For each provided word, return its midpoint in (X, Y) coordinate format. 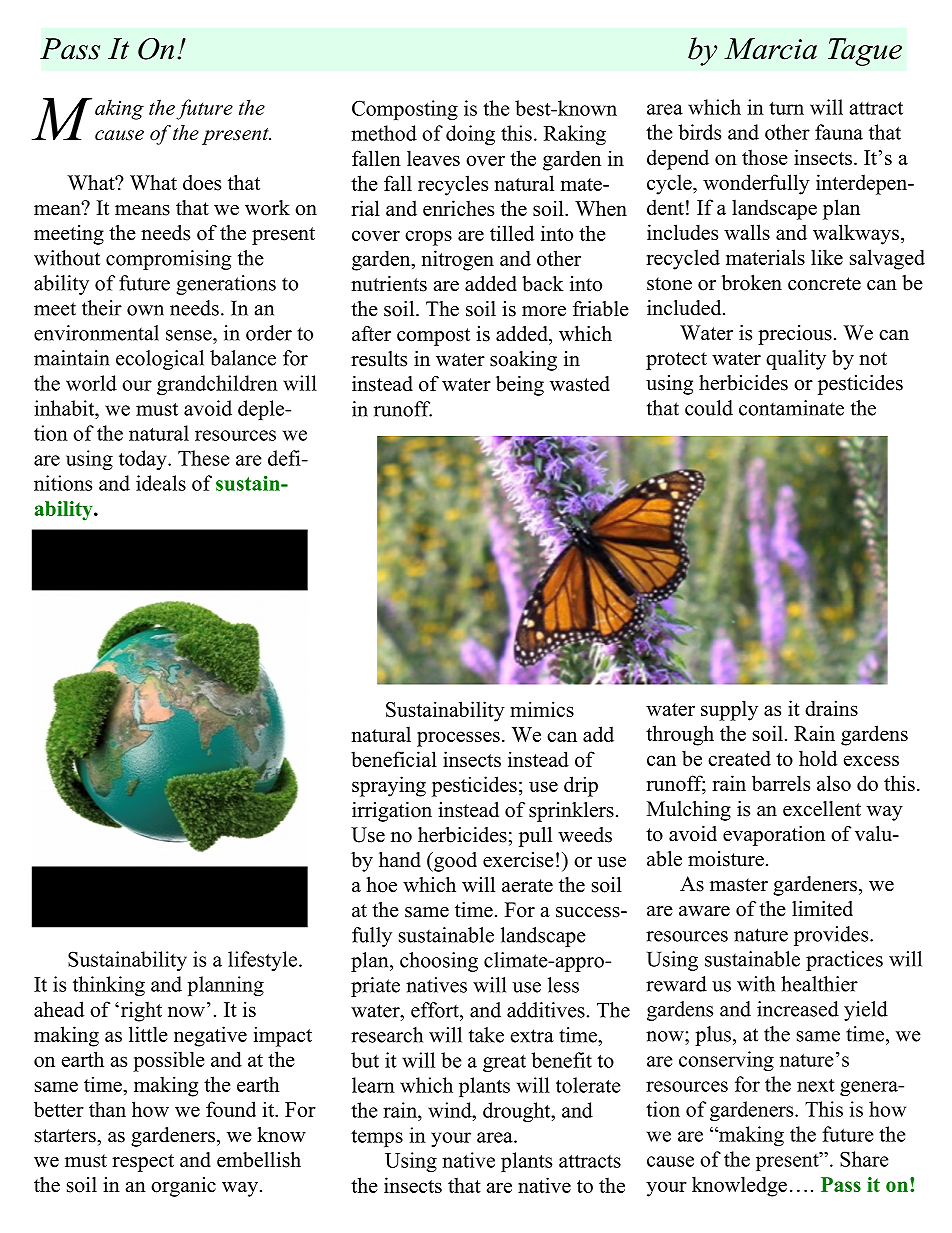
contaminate (791, 408)
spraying (389, 786)
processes (458, 739)
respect (143, 1163)
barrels (781, 783)
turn (786, 108)
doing (470, 135)
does (202, 183)
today (144, 460)
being (520, 386)
